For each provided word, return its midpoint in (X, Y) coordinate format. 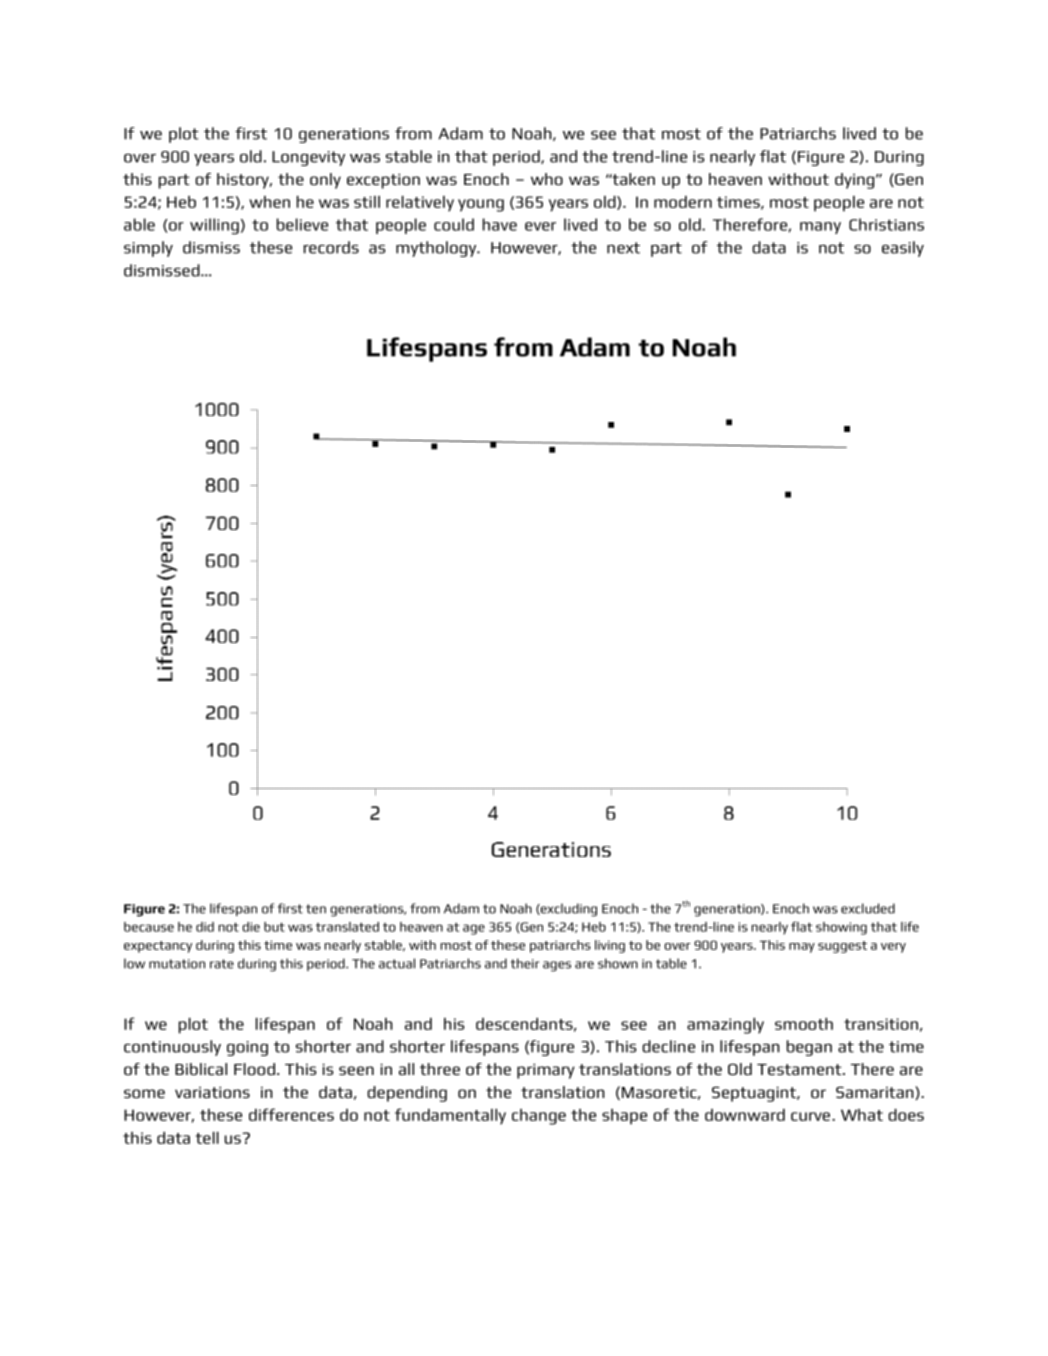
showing (841, 928)
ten (316, 909)
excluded (868, 908)
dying (856, 181)
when (269, 202)
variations (212, 1092)
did (205, 927)
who (547, 179)
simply (148, 249)
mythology (437, 249)
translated (347, 927)
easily (903, 249)
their (525, 963)
